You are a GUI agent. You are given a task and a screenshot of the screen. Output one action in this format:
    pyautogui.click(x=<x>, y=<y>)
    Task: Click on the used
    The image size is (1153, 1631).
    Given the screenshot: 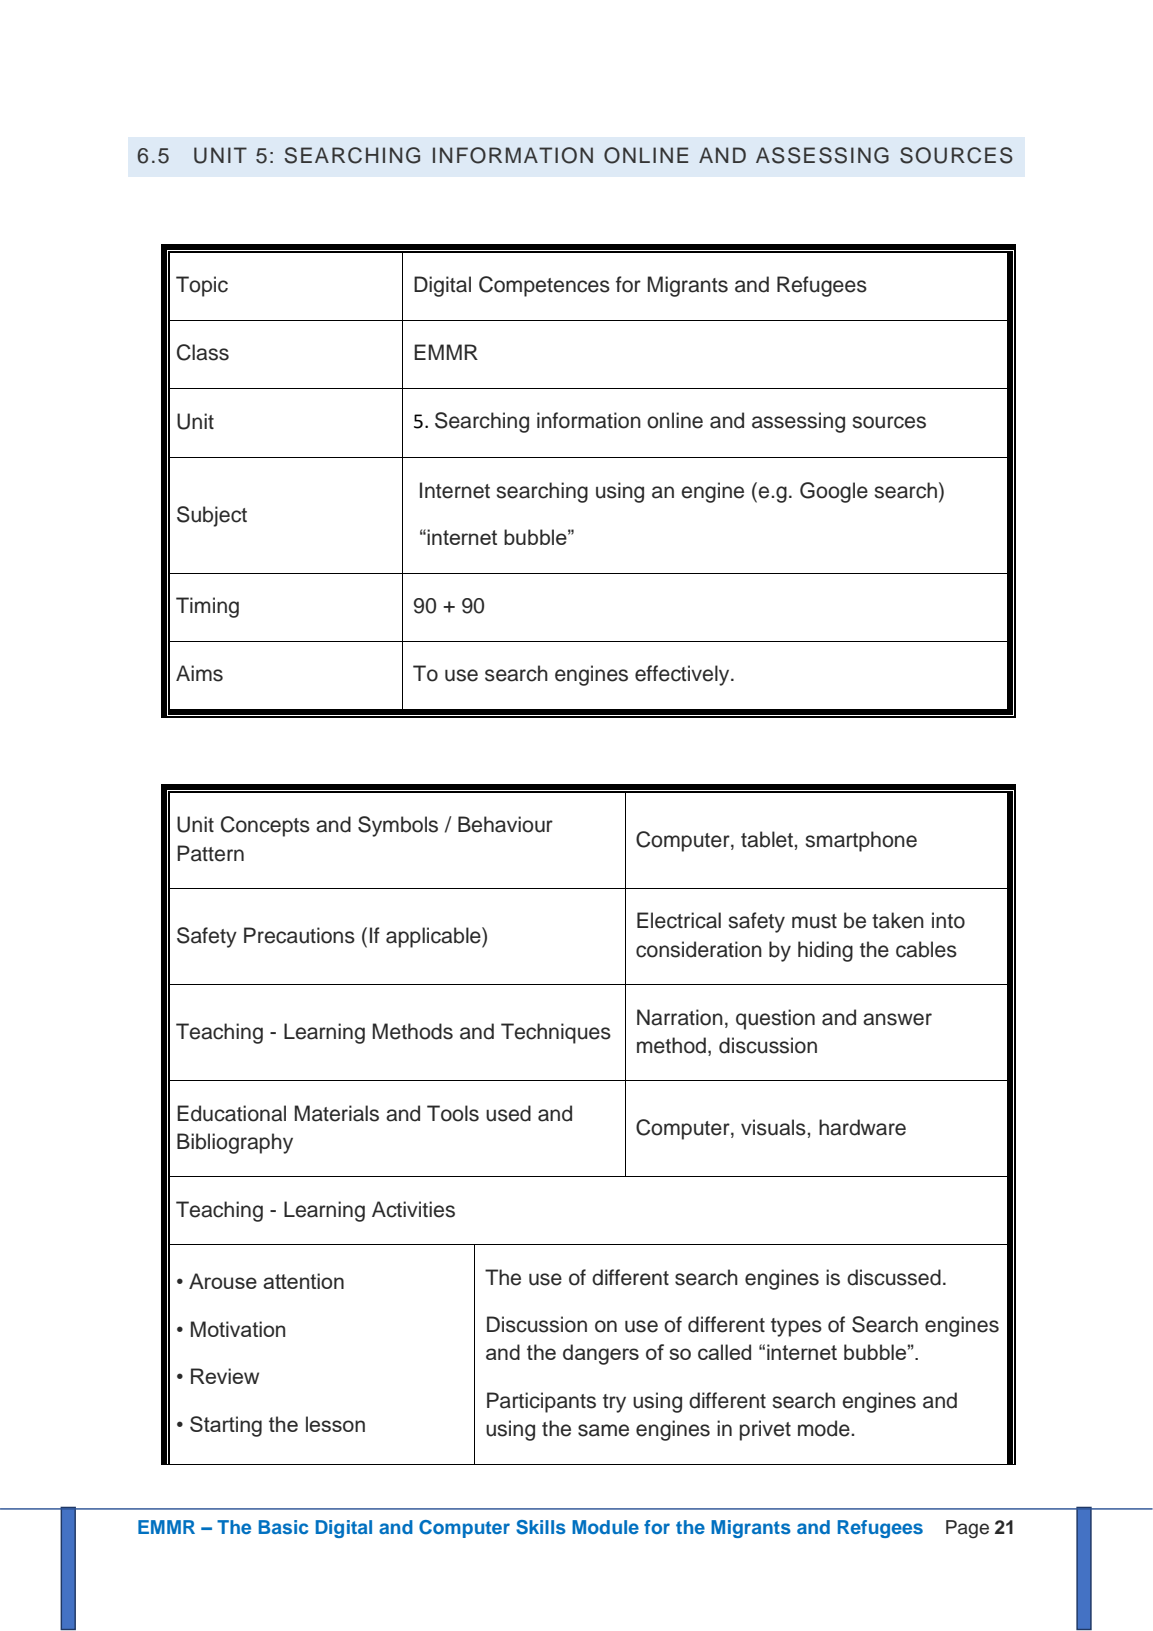 What is the action you would take?
    pyautogui.click(x=508, y=1113)
